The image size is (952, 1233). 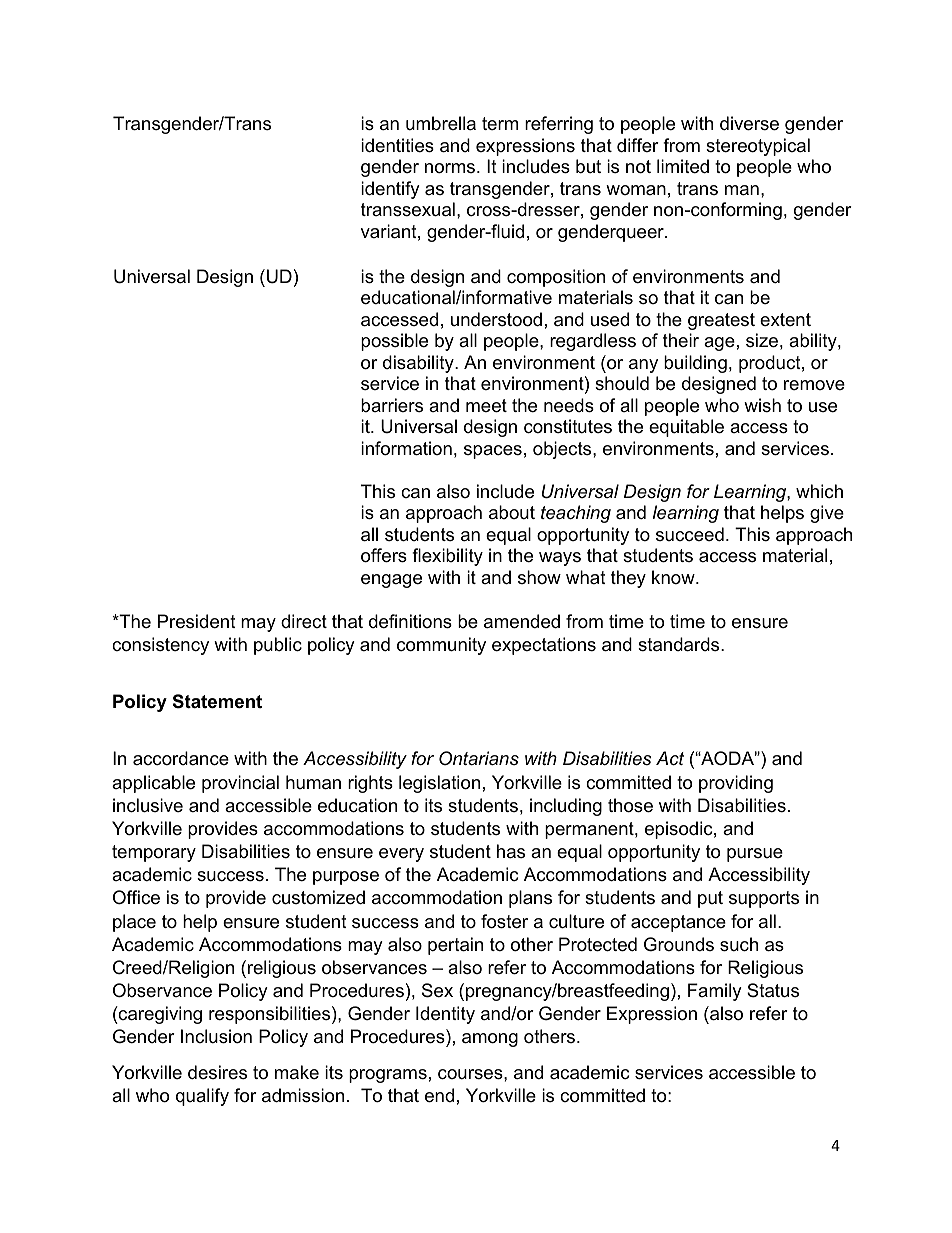 What do you see at coordinates (451, 168) in the screenshot?
I see `norms` at bounding box center [451, 168].
